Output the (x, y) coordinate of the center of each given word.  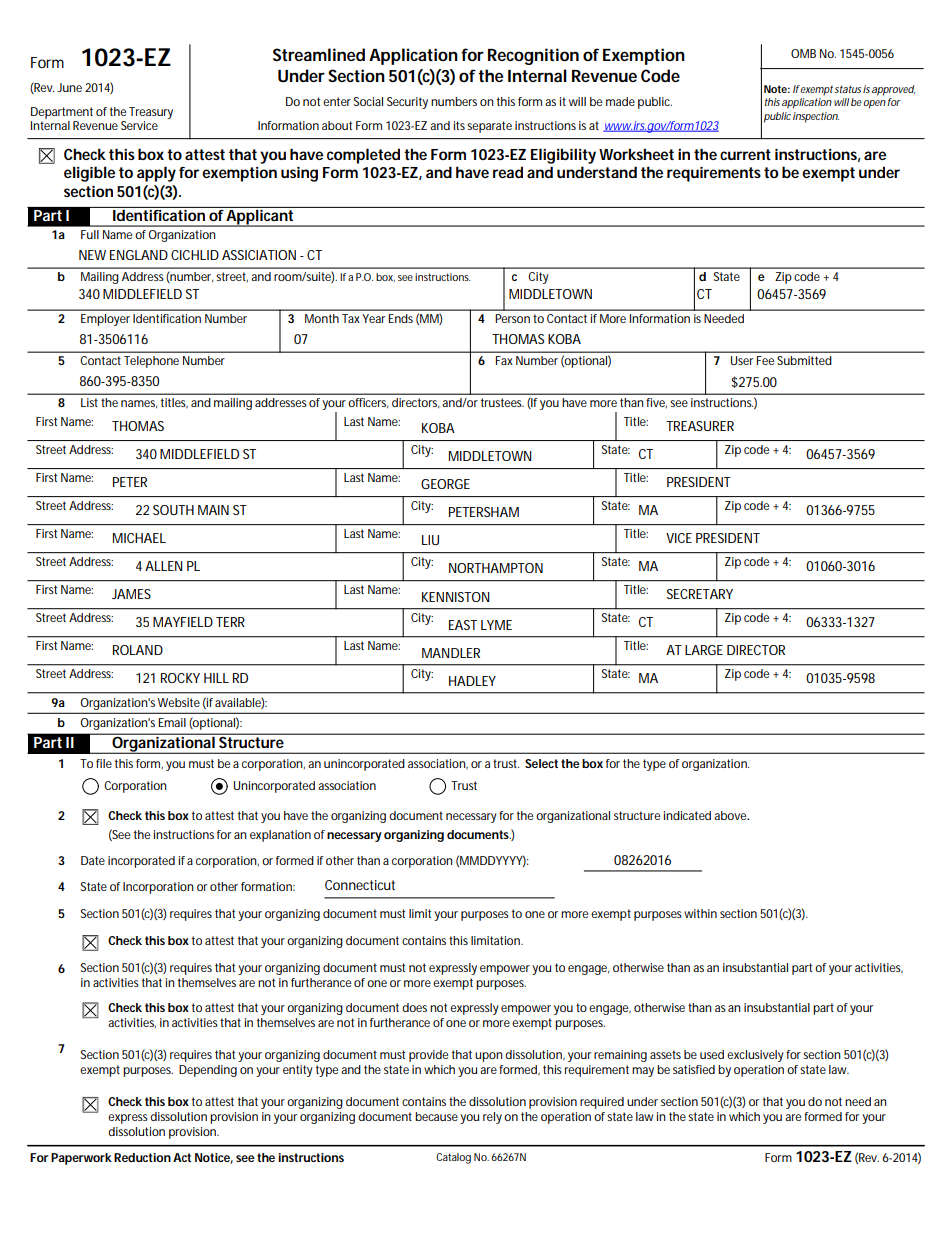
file (104, 763)
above (731, 815)
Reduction (142, 1157)
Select (541, 763)
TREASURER (700, 426)
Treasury (151, 113)
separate (489, 127)
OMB (803, 53)
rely (492, 1118)
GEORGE (445, 484)
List (89, 402)
